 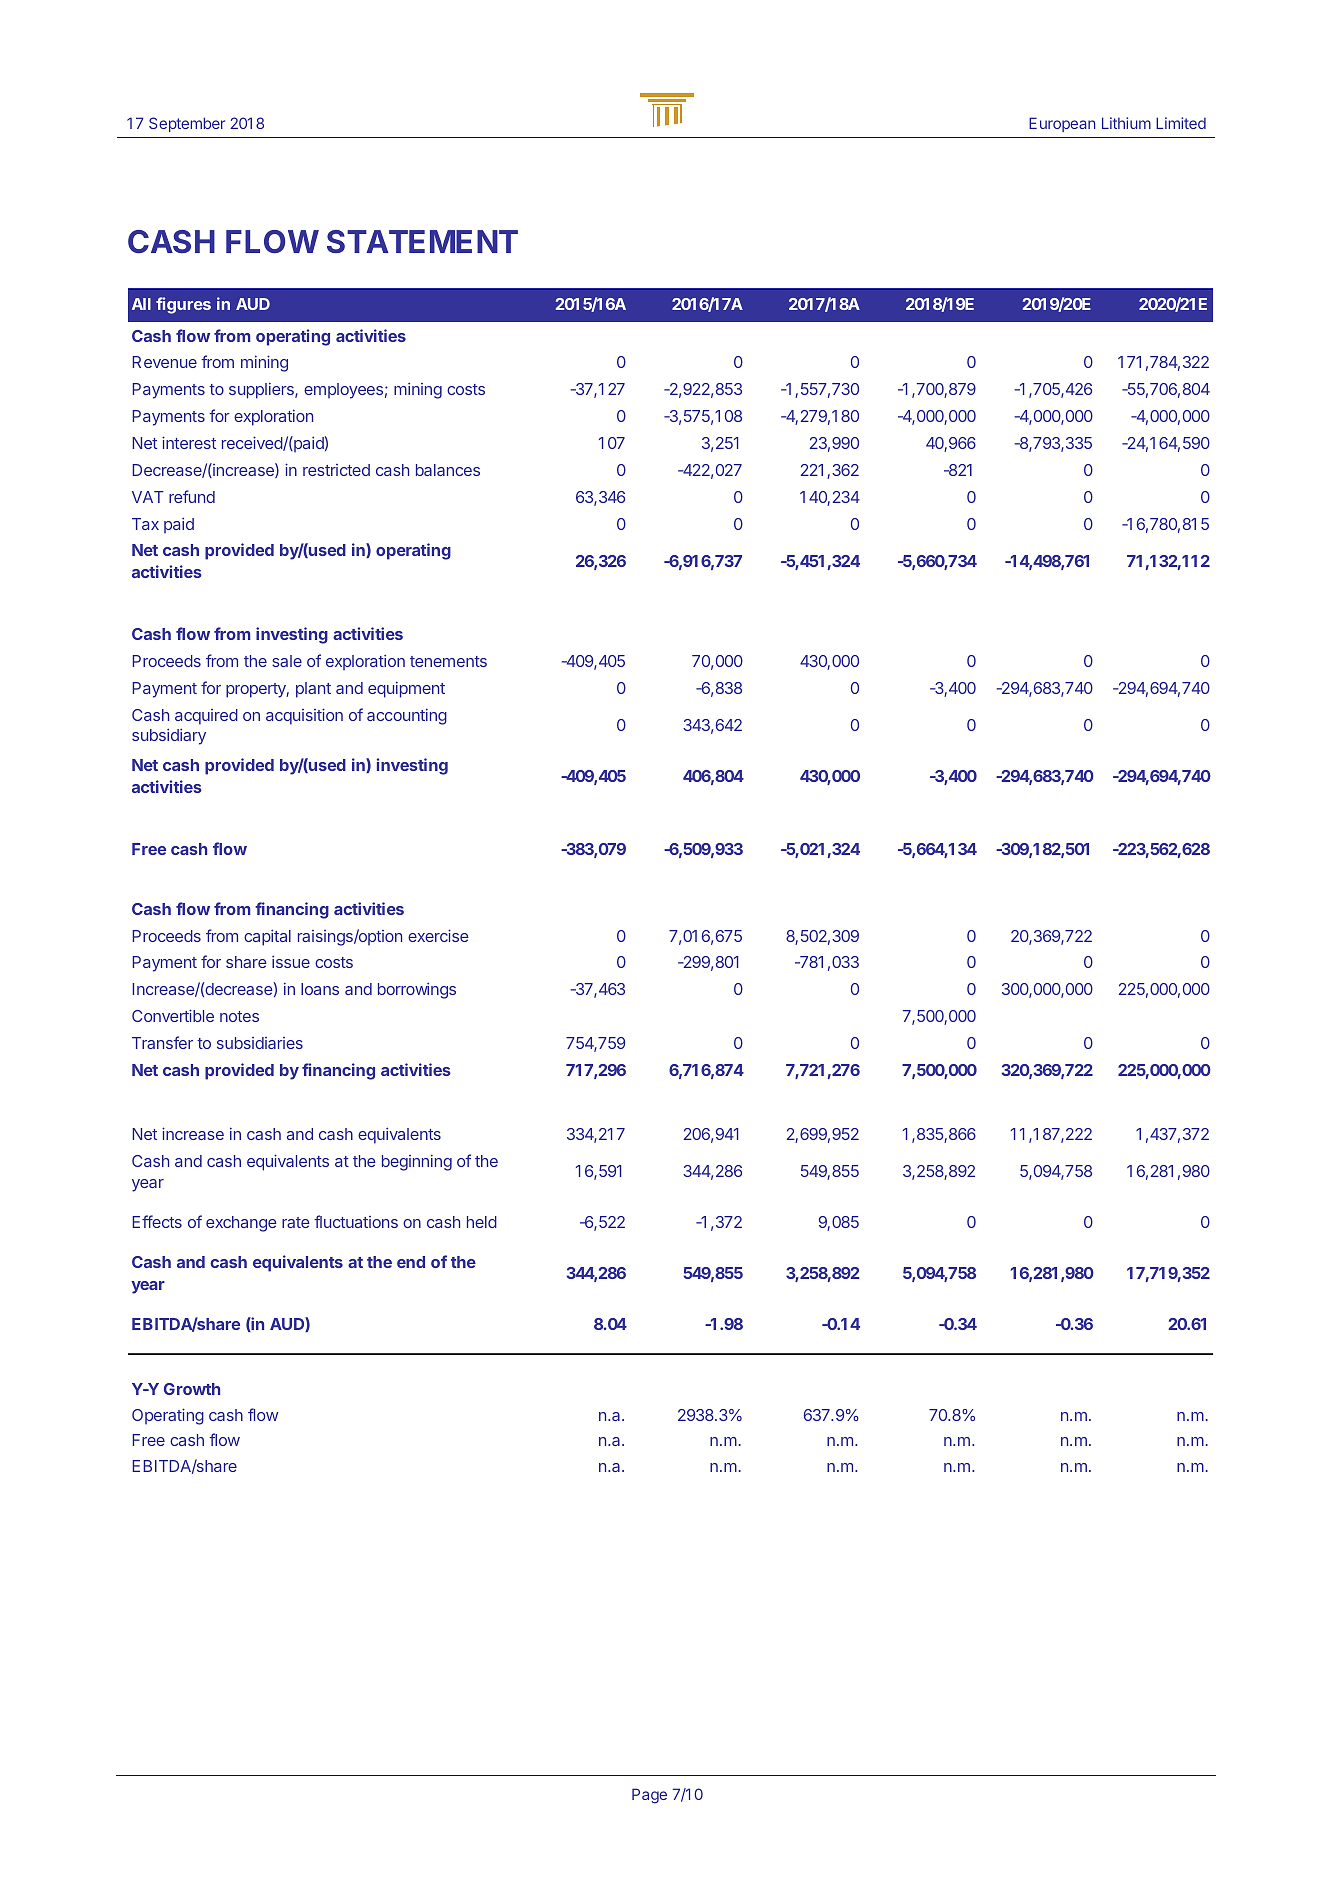 I want to click on exercise, so click(x=438, y=935).
